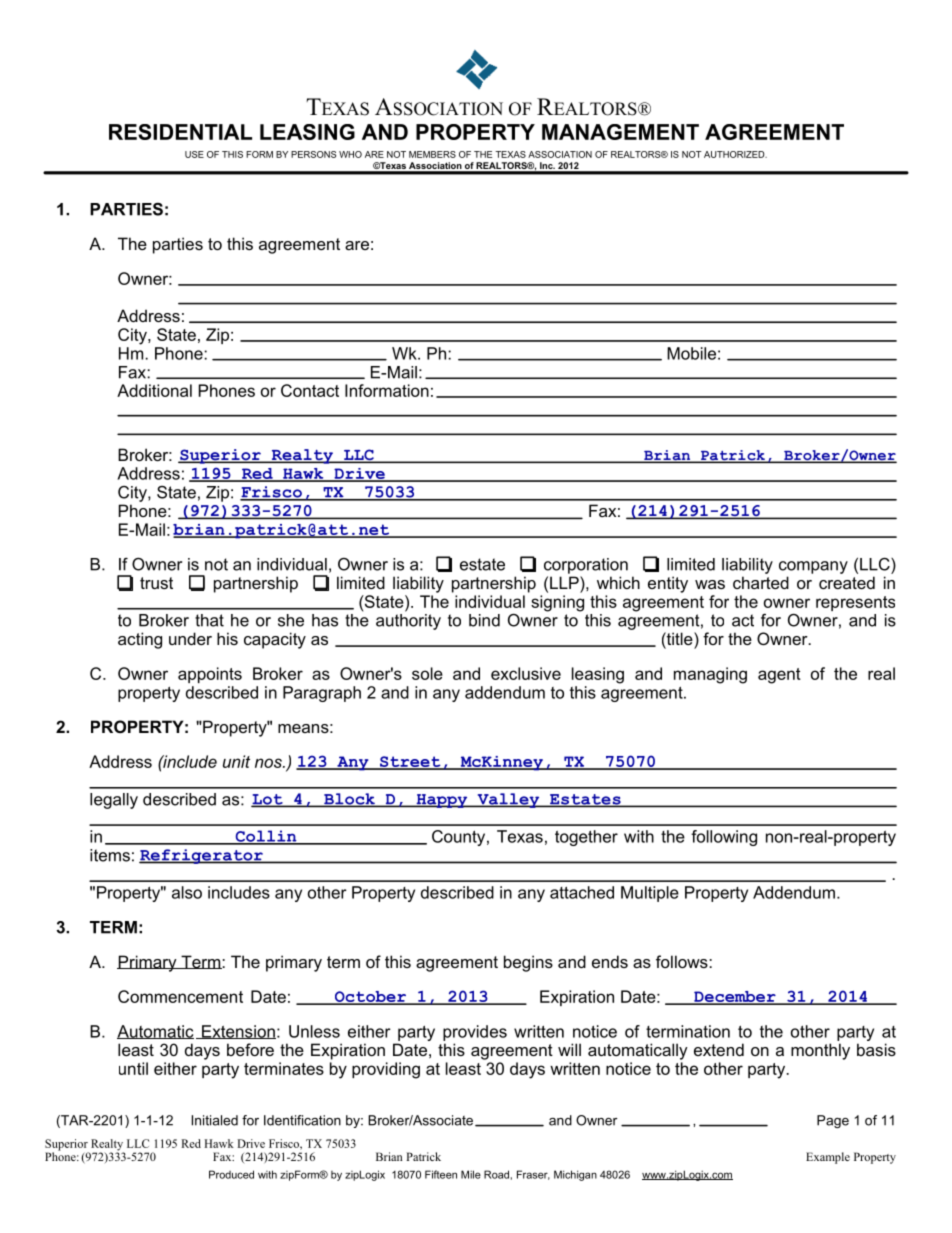 The image size is (952, 1233). Describe the element at coordinates (779, 676) in the screenshot. I see `agent` at that location.
